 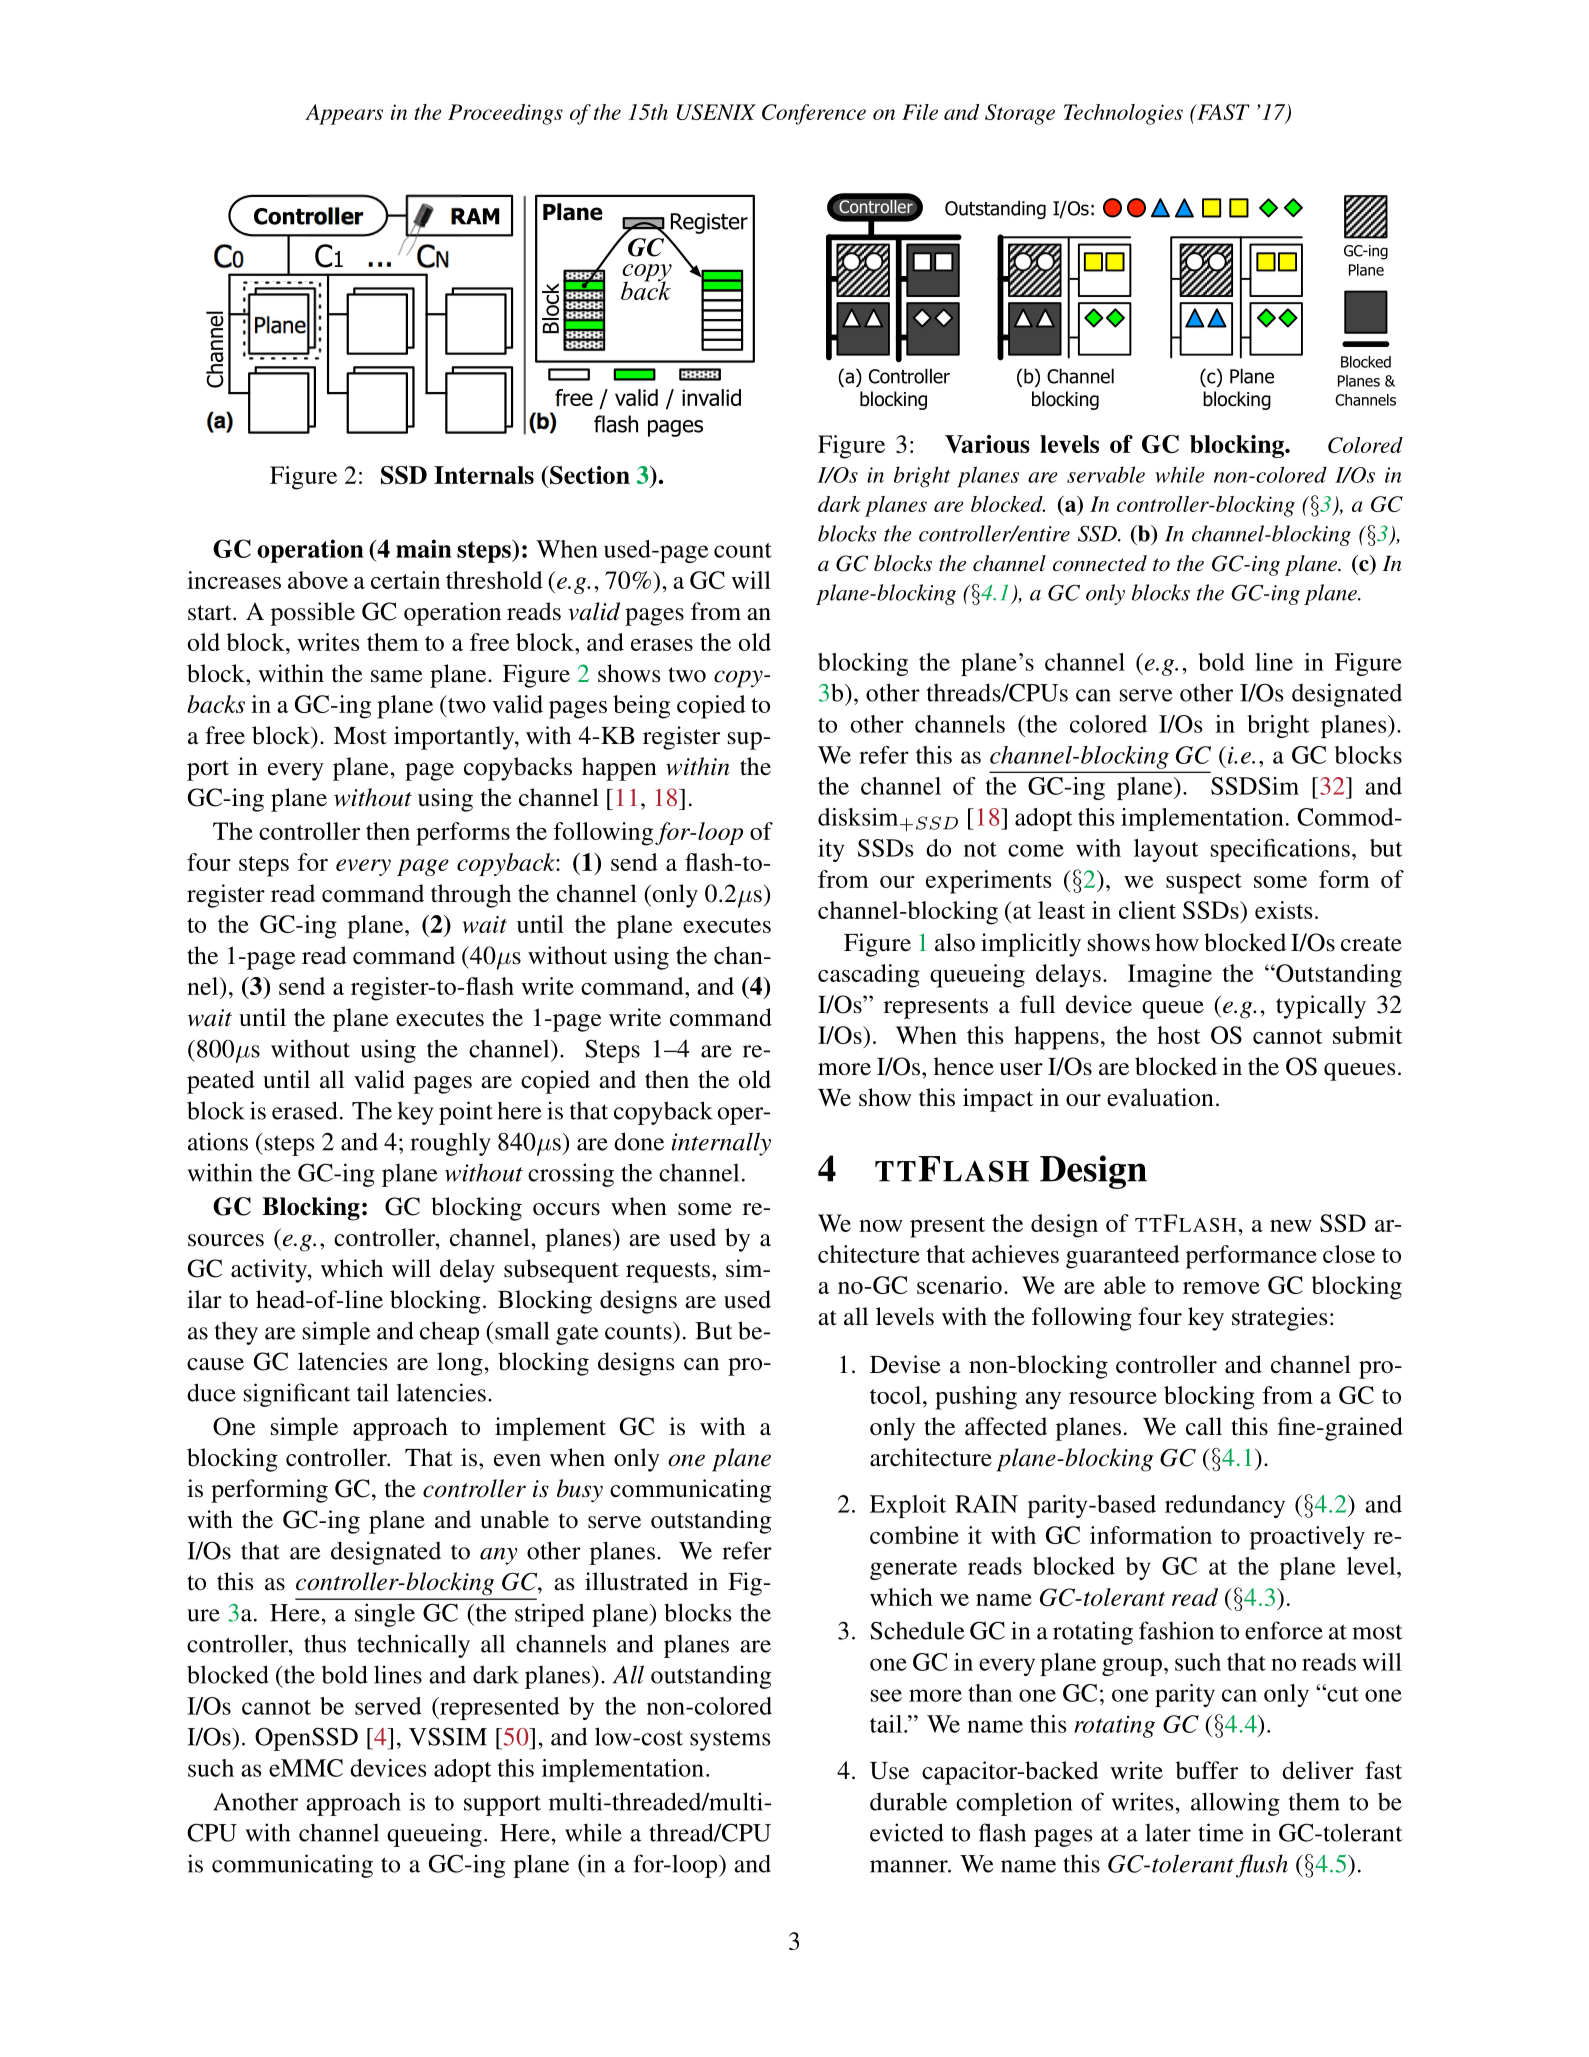 I want to click on layout, so click(x=1166, y=850).
